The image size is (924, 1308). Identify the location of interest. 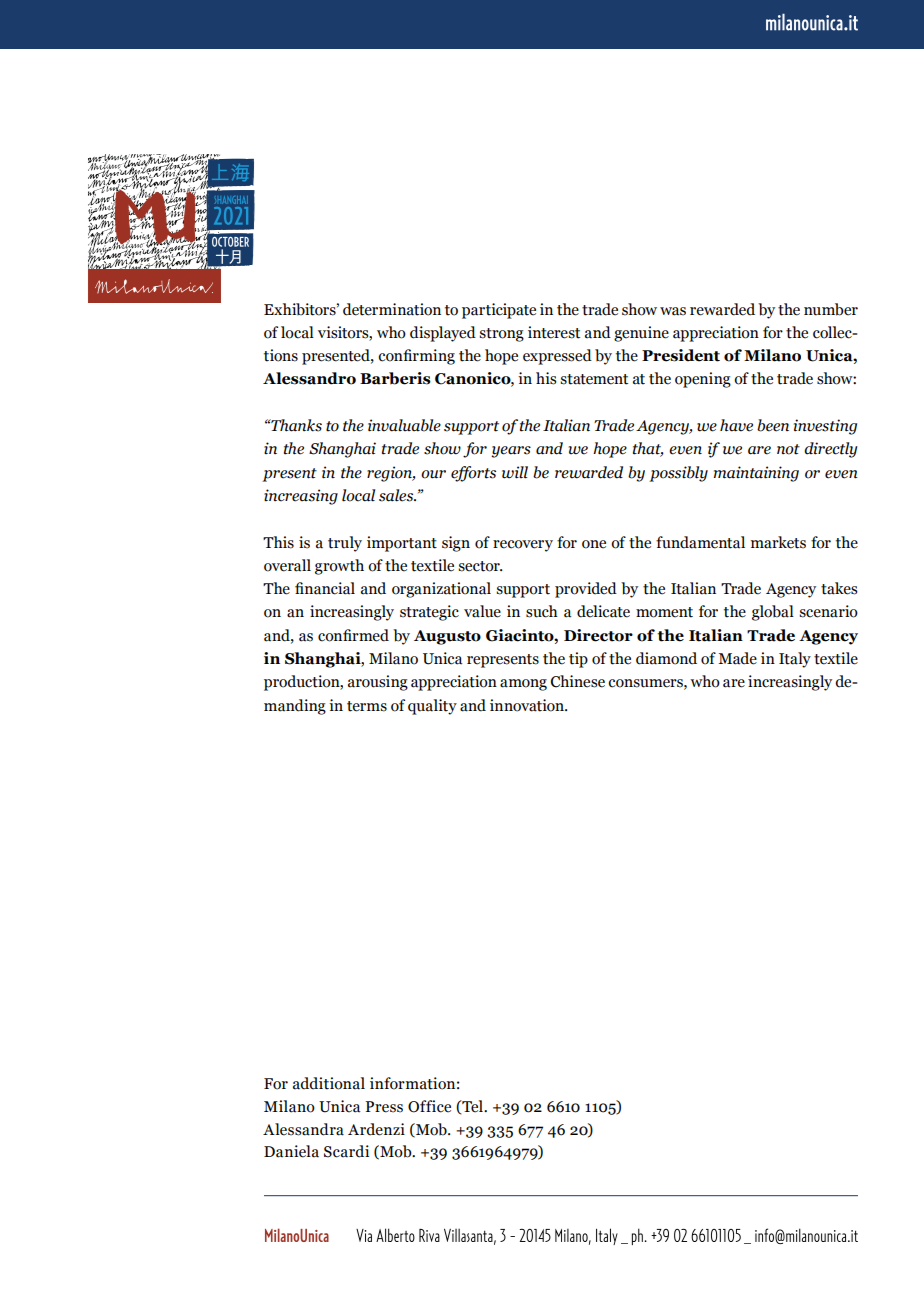
(554, 332).
